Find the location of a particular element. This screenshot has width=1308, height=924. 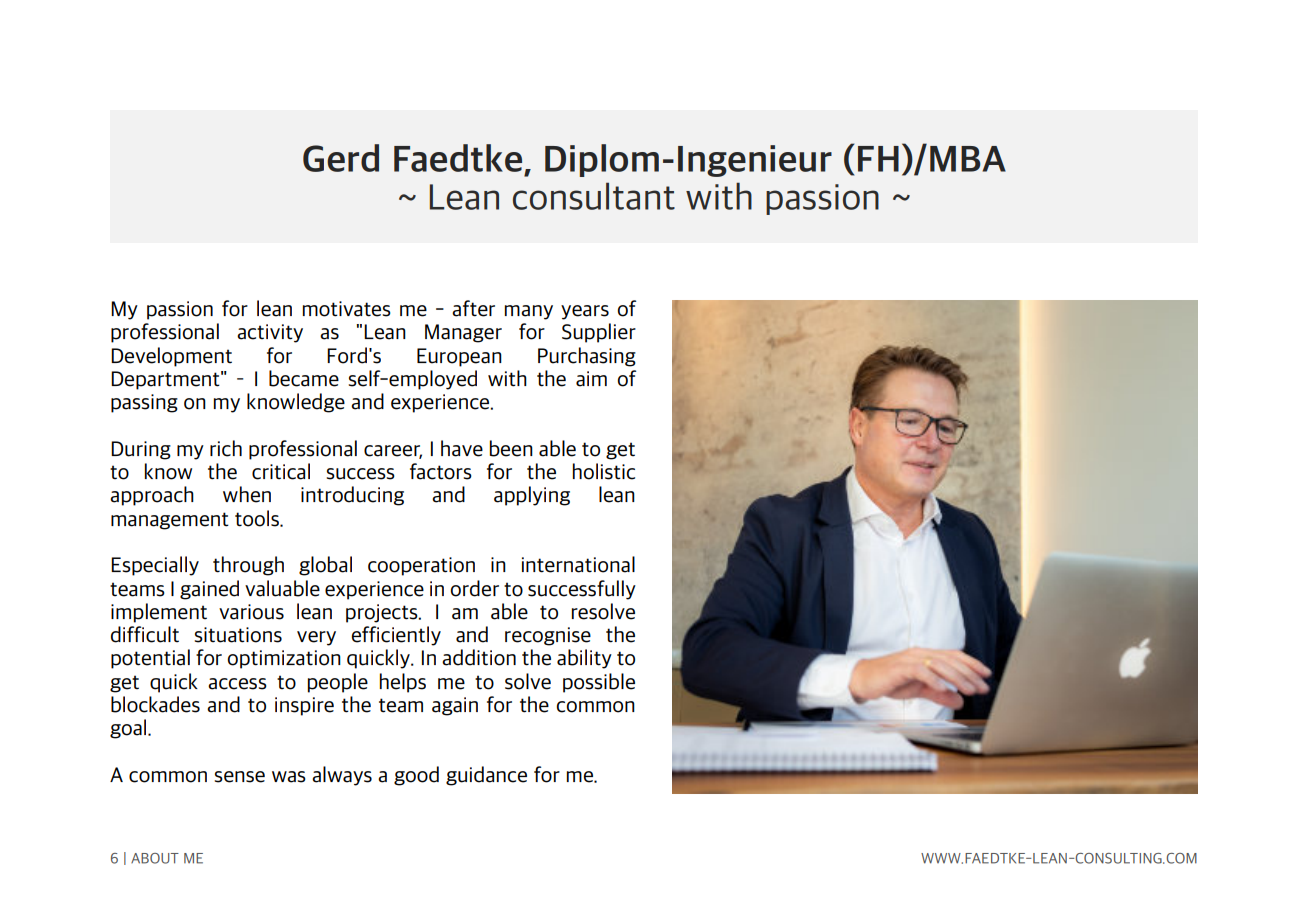

always is located at coordinates (342, 776).
